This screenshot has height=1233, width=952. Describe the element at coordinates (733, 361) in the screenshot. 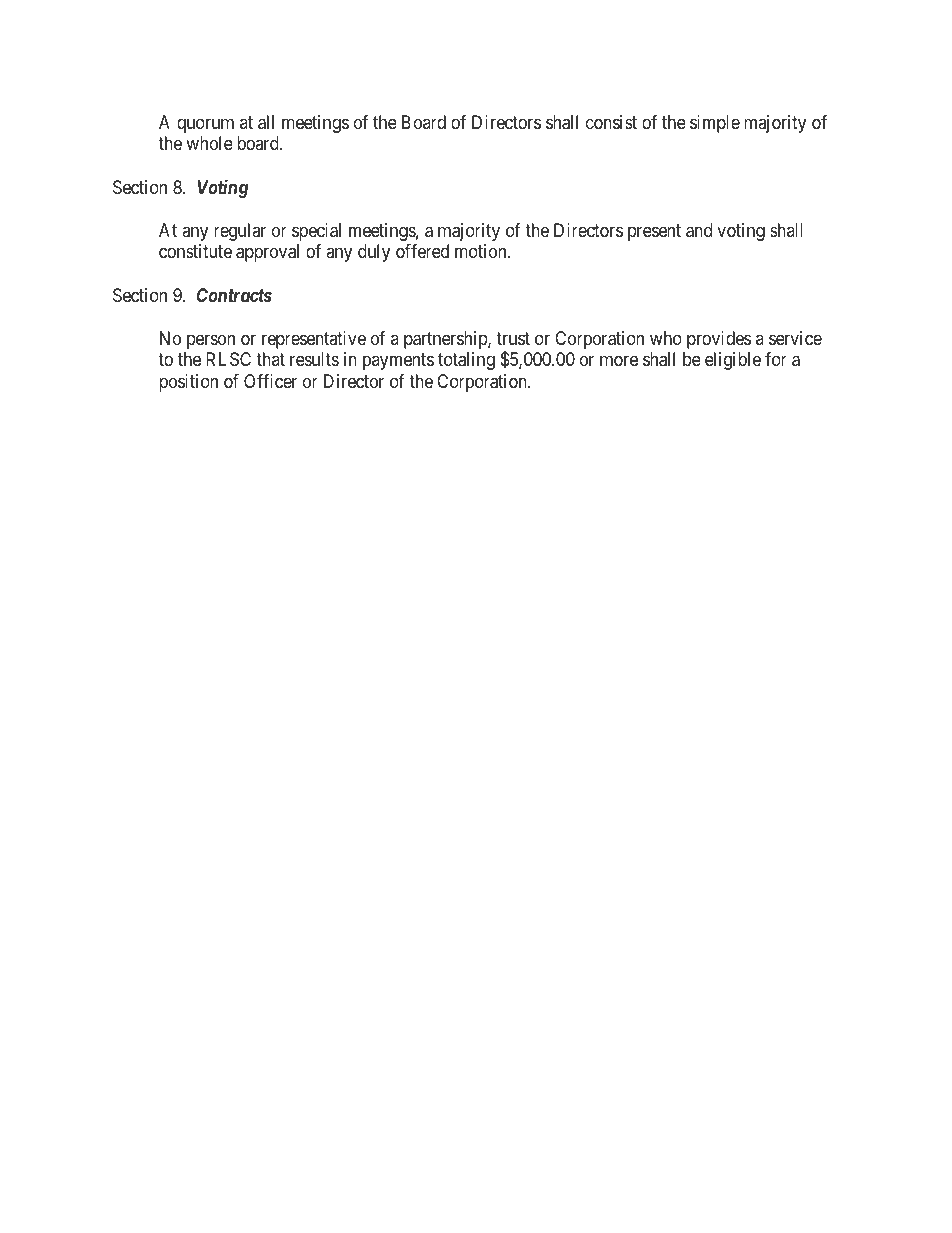

I see `eligible` at that location.
